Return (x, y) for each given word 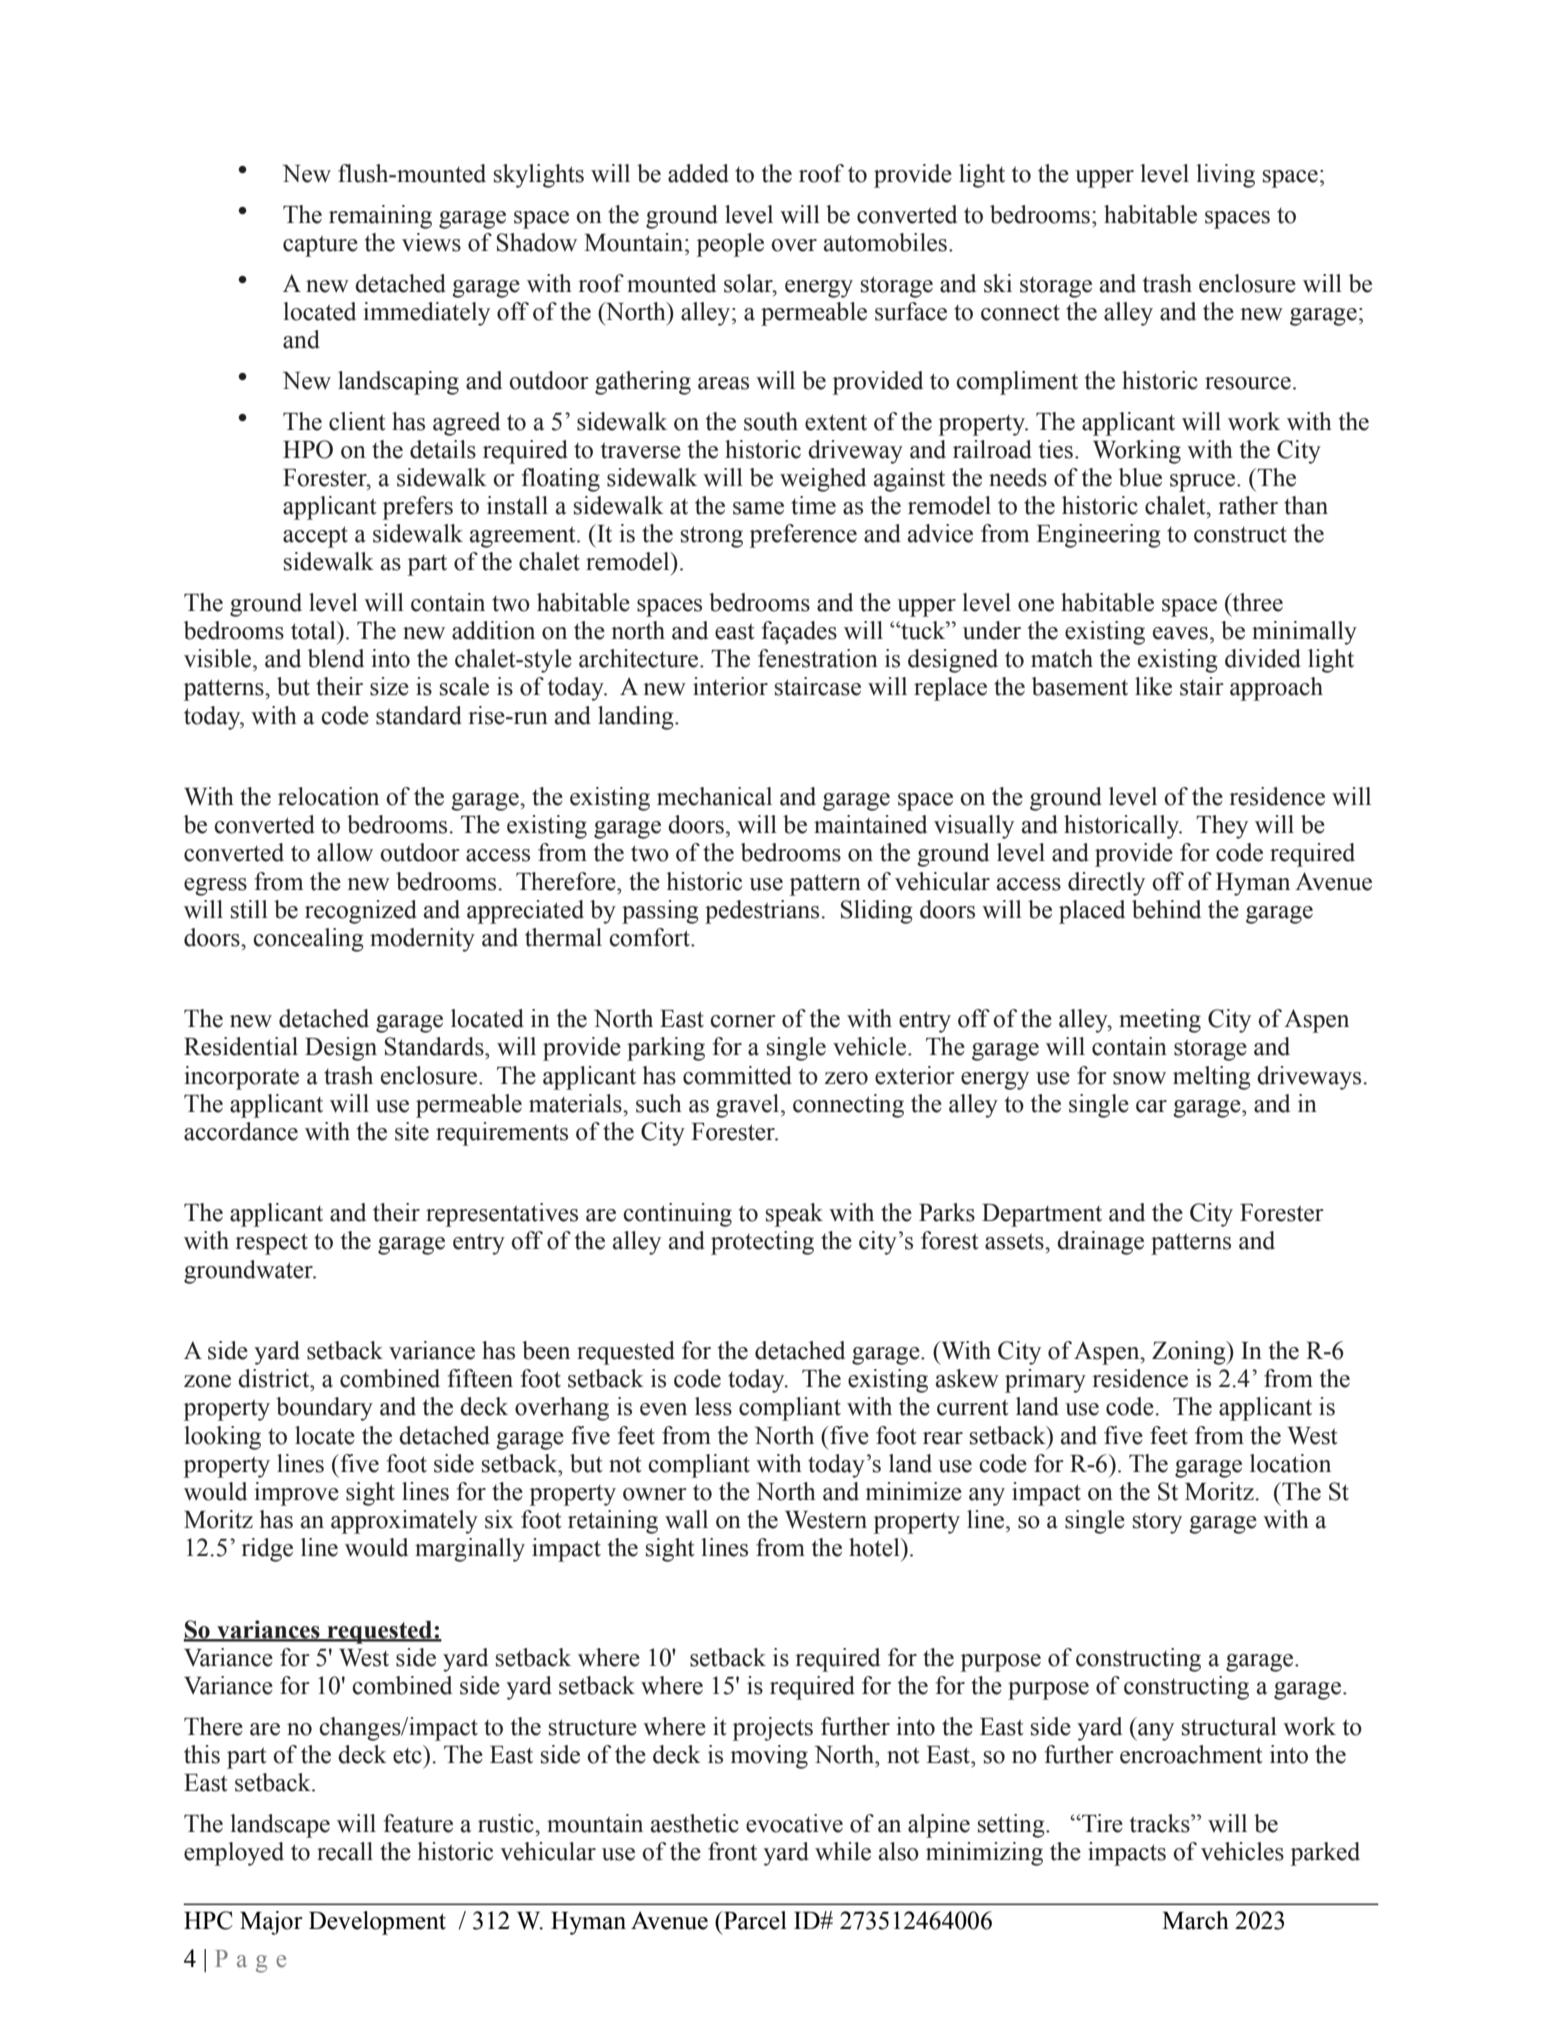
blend (336, 658)
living (1225, 176)
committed (737, 1075)
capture (320, 246)
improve (296, 1494)
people (730, 245)
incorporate (241, 1078)
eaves (1180, 633)
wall (686, 1519)
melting (1212, 1078)
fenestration (818, 658)
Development (377, 1923)
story (1157, 1523)
